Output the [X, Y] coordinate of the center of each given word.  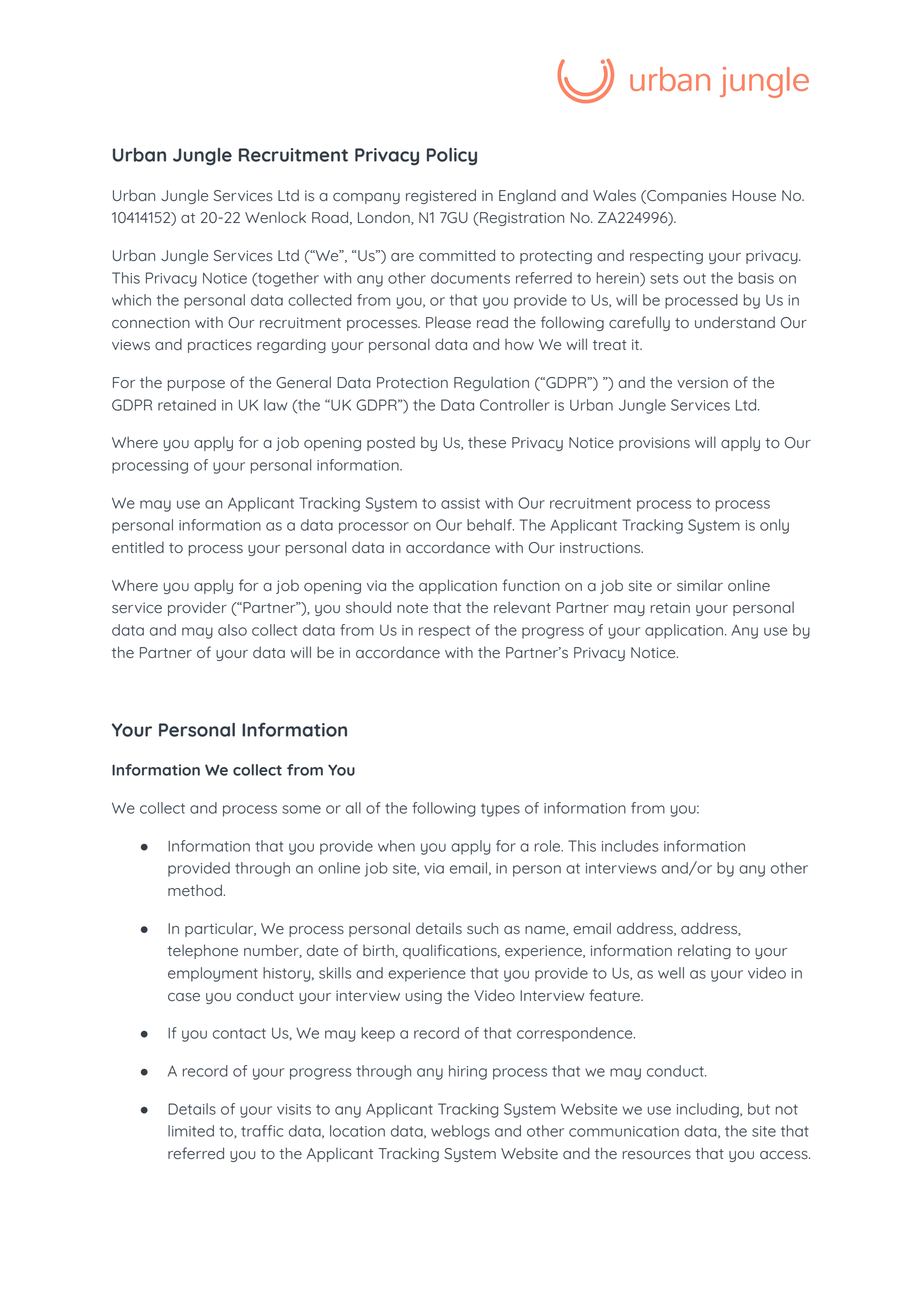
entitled [138, 547]
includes [630, 846]
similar [700, 585]
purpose [196, 385]
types [500, 810]
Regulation [491, 383]
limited [191, 1131]
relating [704, 951]
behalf [490, 525]
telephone [202, 951]
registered [441, 196]
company [366, 198]
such [482, 928]
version [702, 383]
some [301, 809]
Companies [686, 197]
